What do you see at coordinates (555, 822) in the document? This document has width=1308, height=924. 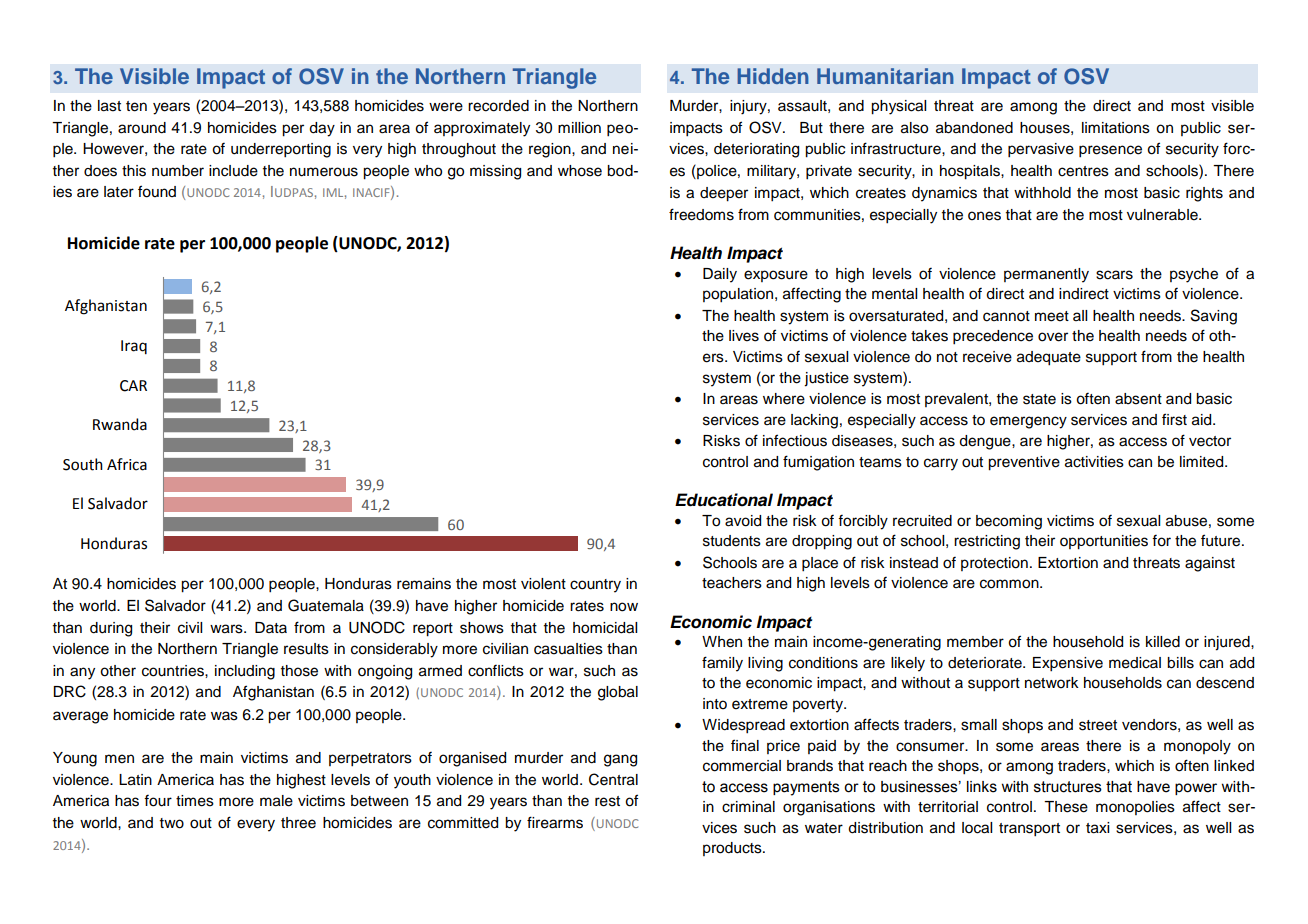 I see `firearms` at bounding box center [555, 822].
